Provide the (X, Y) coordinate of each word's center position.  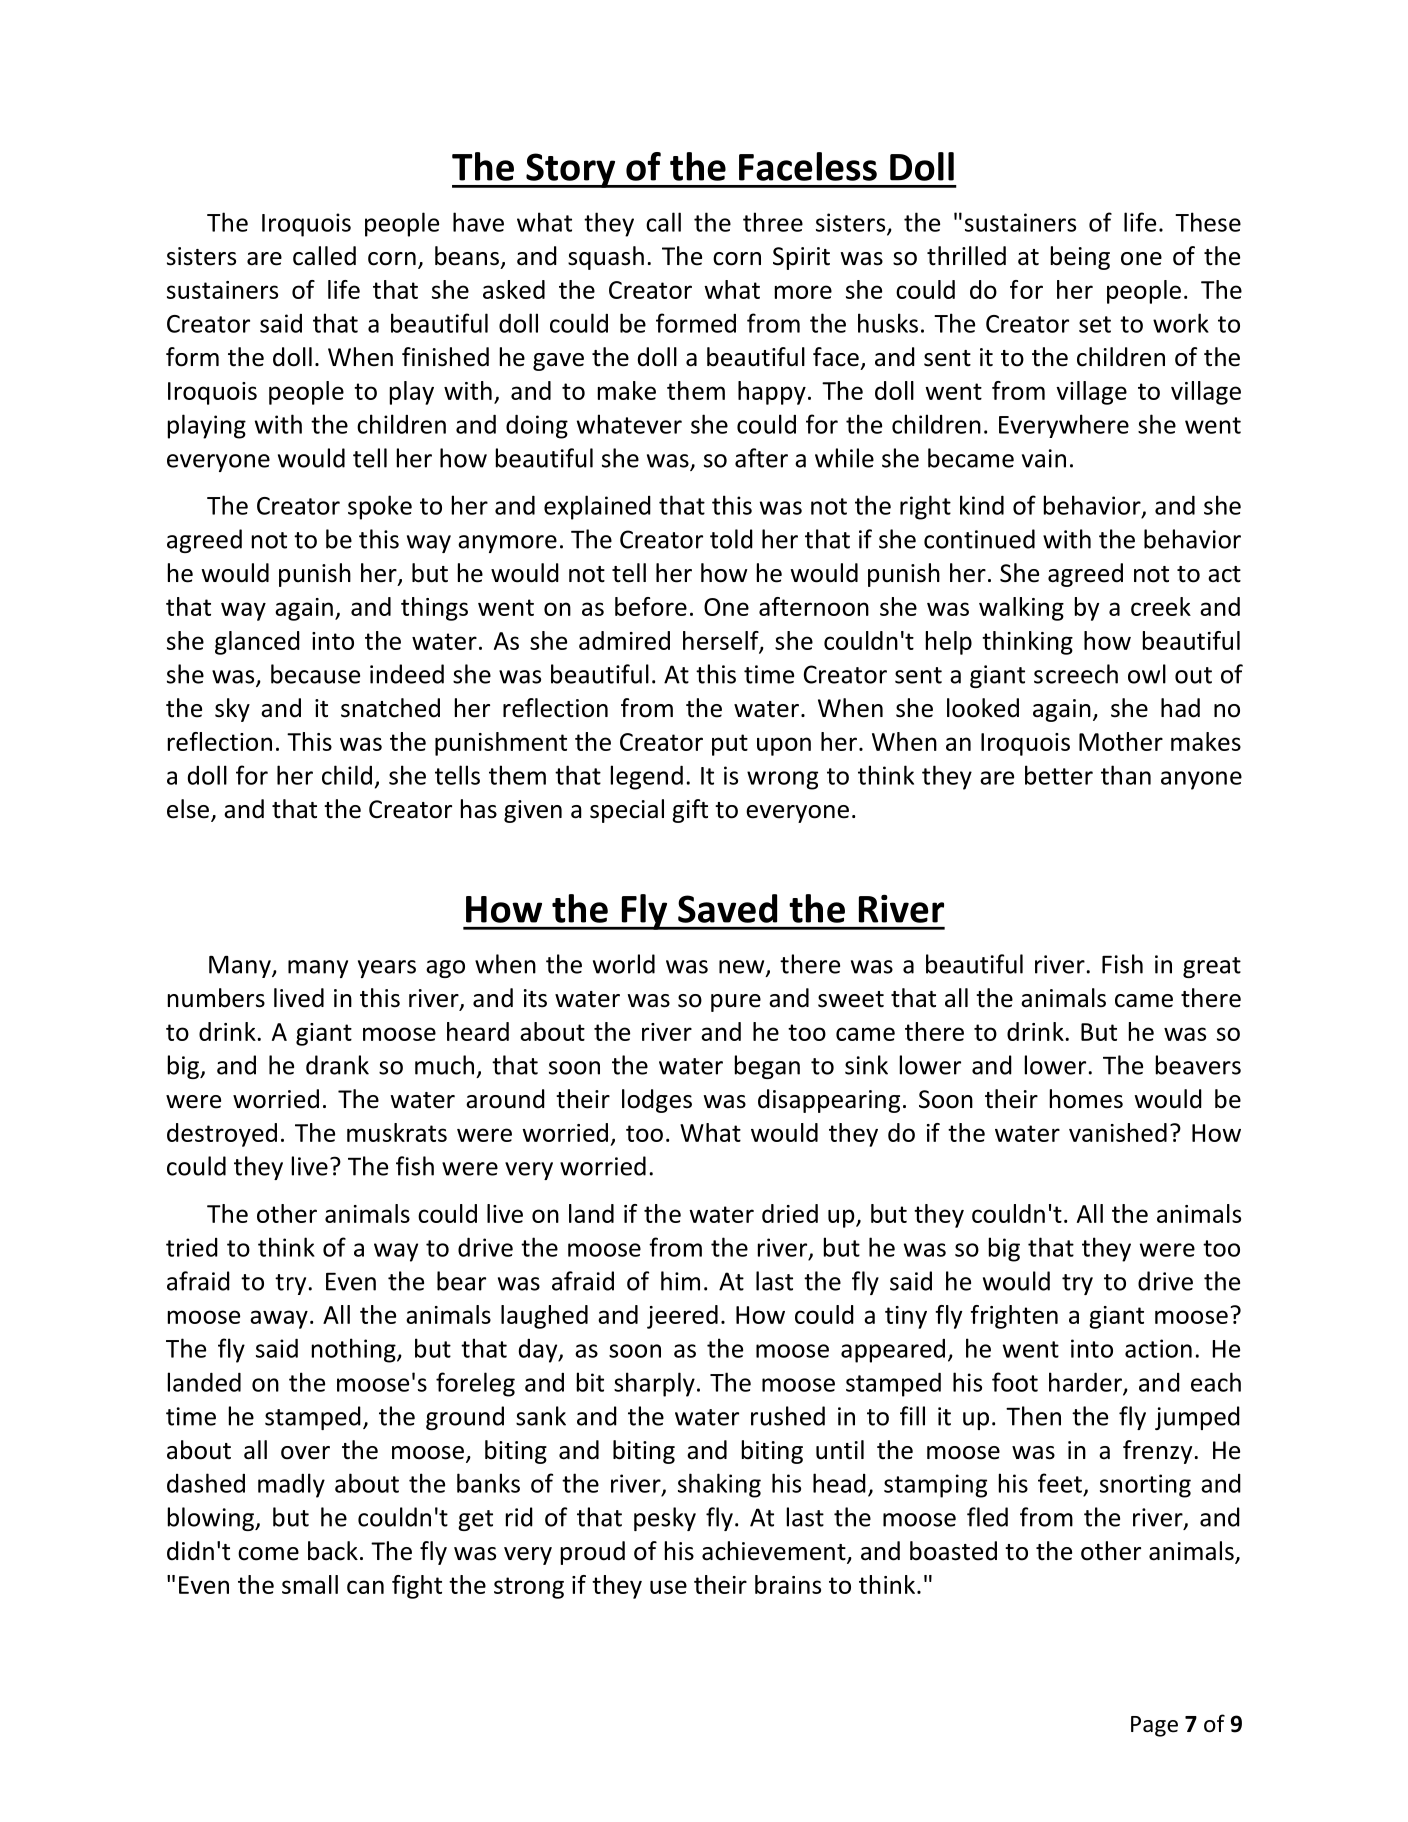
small (310, 1584)
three (773, 222)
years (387, 969)
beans (467, 256)
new (743, 968)
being (1080, 258)
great (1212, 967)
